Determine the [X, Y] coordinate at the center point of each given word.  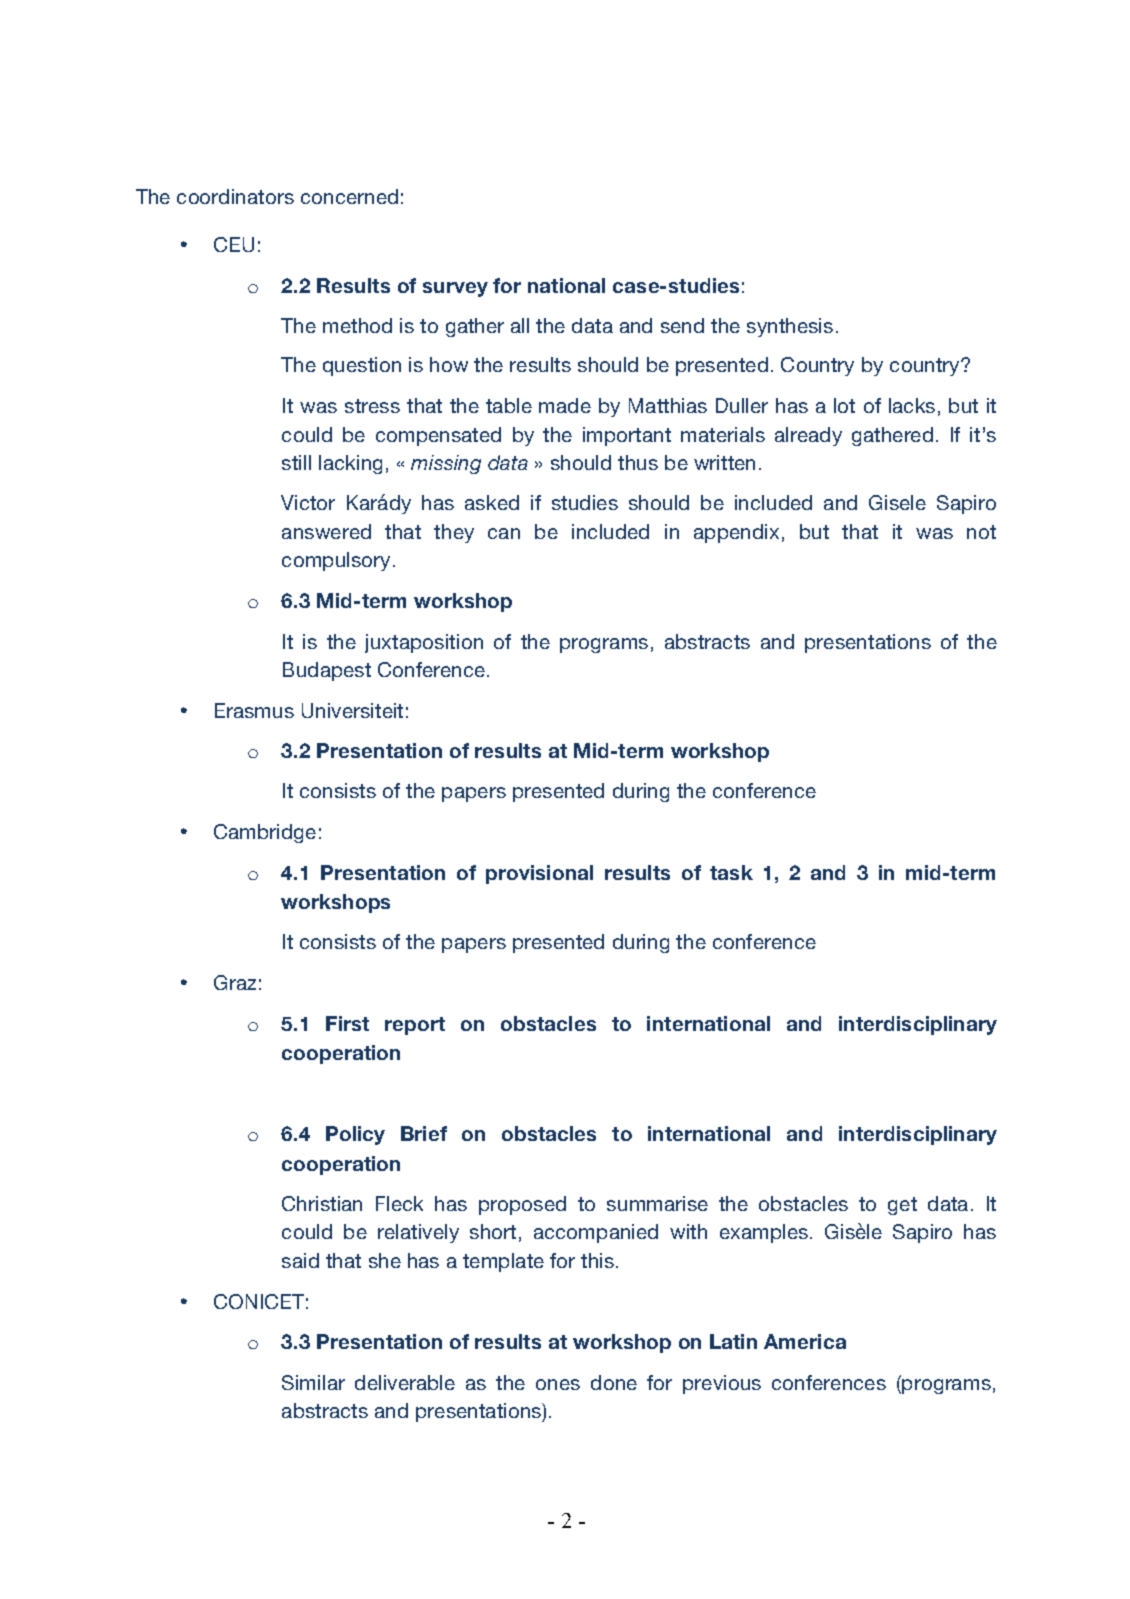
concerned [349, 196]
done [614, 1382]
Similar [313, 1382]
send [682, 325]
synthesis [790, 327]
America [805, 1341]
